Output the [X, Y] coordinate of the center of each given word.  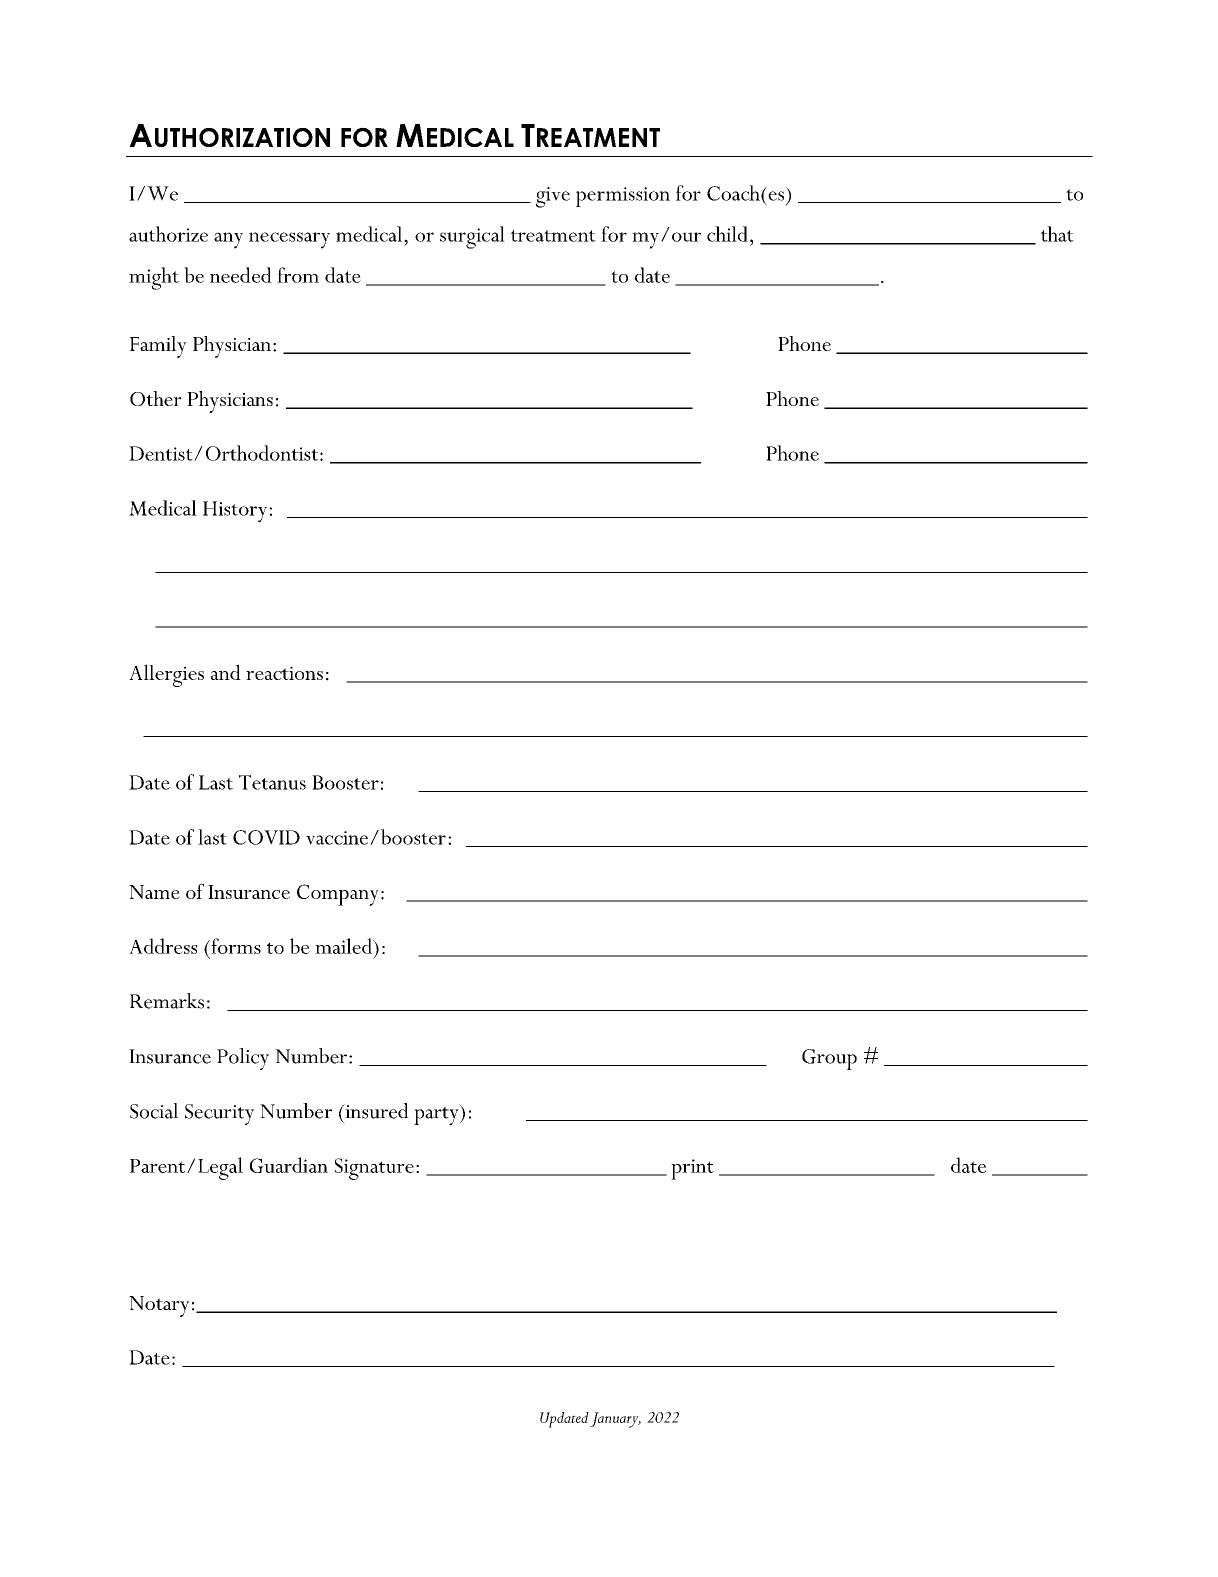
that [1057, 234]
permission [623, 197]
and [226, 672]
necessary [289, 240]
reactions [284, 673]
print [692, 1169]
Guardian [289, 1165]
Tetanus [272, 782]
